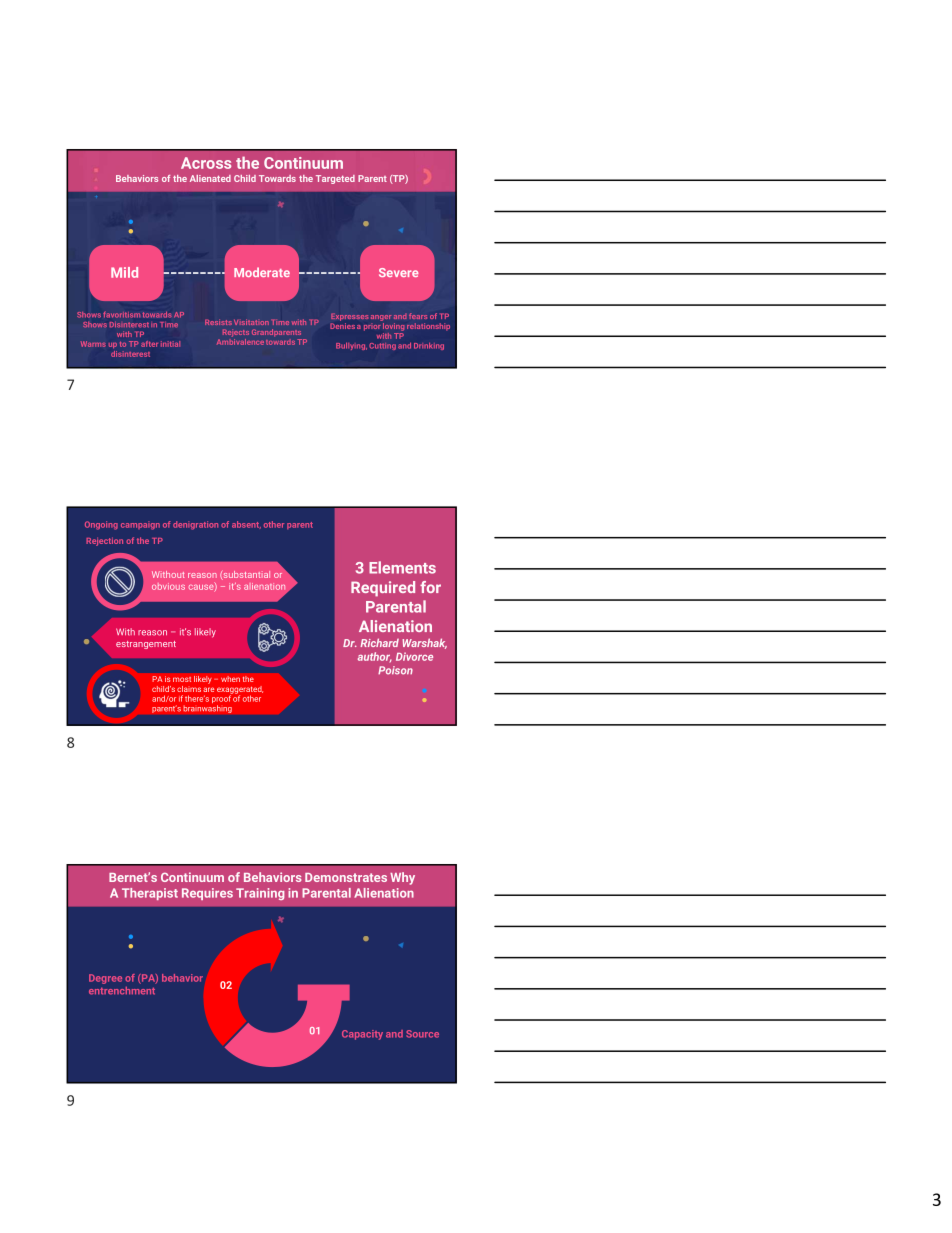 This page has height=1233, width=952. What do you see at coordinates (149, 344) in the page?
I see `after` at bounding box center [149, 344].
